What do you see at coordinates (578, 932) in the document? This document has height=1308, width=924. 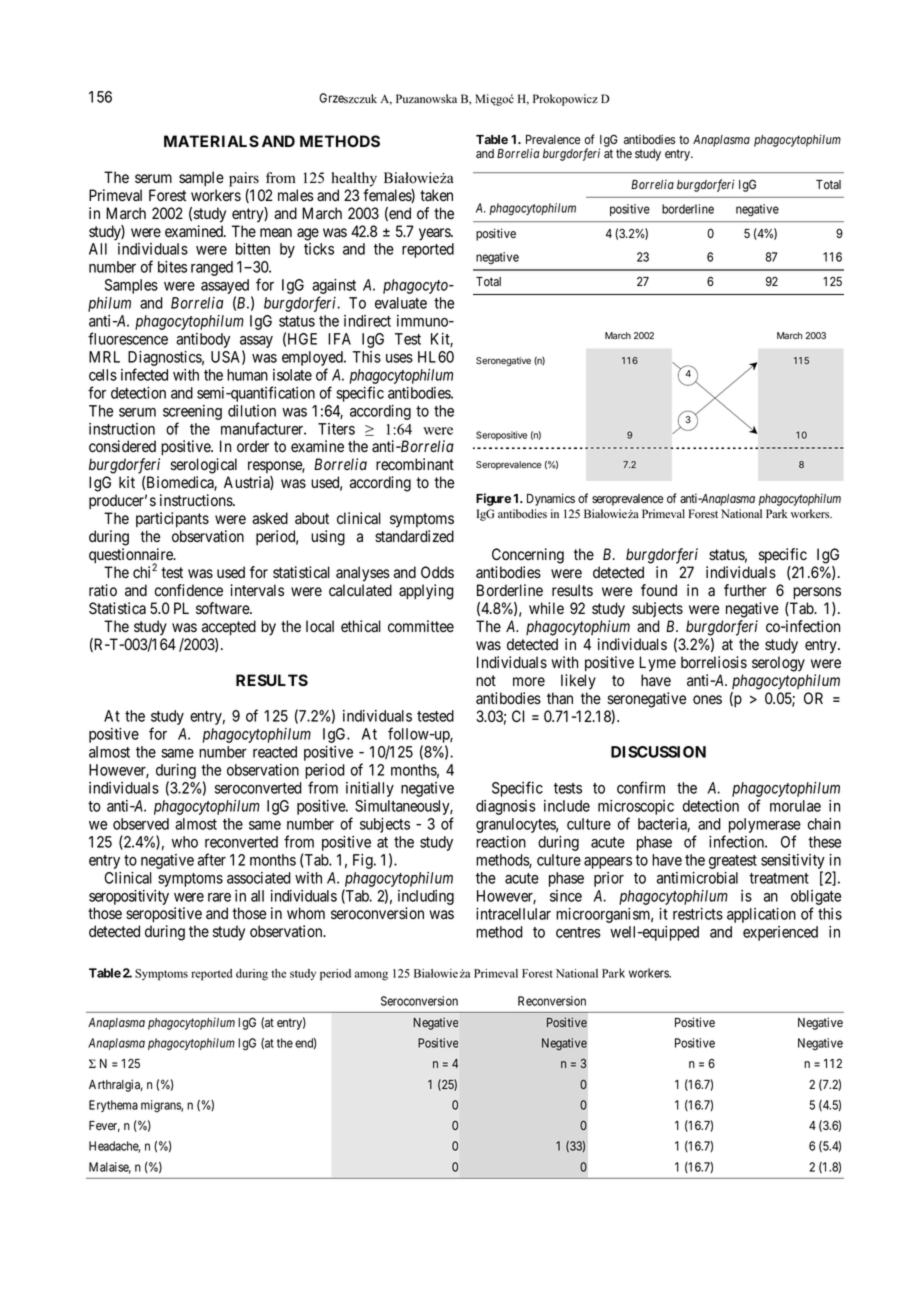 I see `centres` at bounding box center [578, 932].
